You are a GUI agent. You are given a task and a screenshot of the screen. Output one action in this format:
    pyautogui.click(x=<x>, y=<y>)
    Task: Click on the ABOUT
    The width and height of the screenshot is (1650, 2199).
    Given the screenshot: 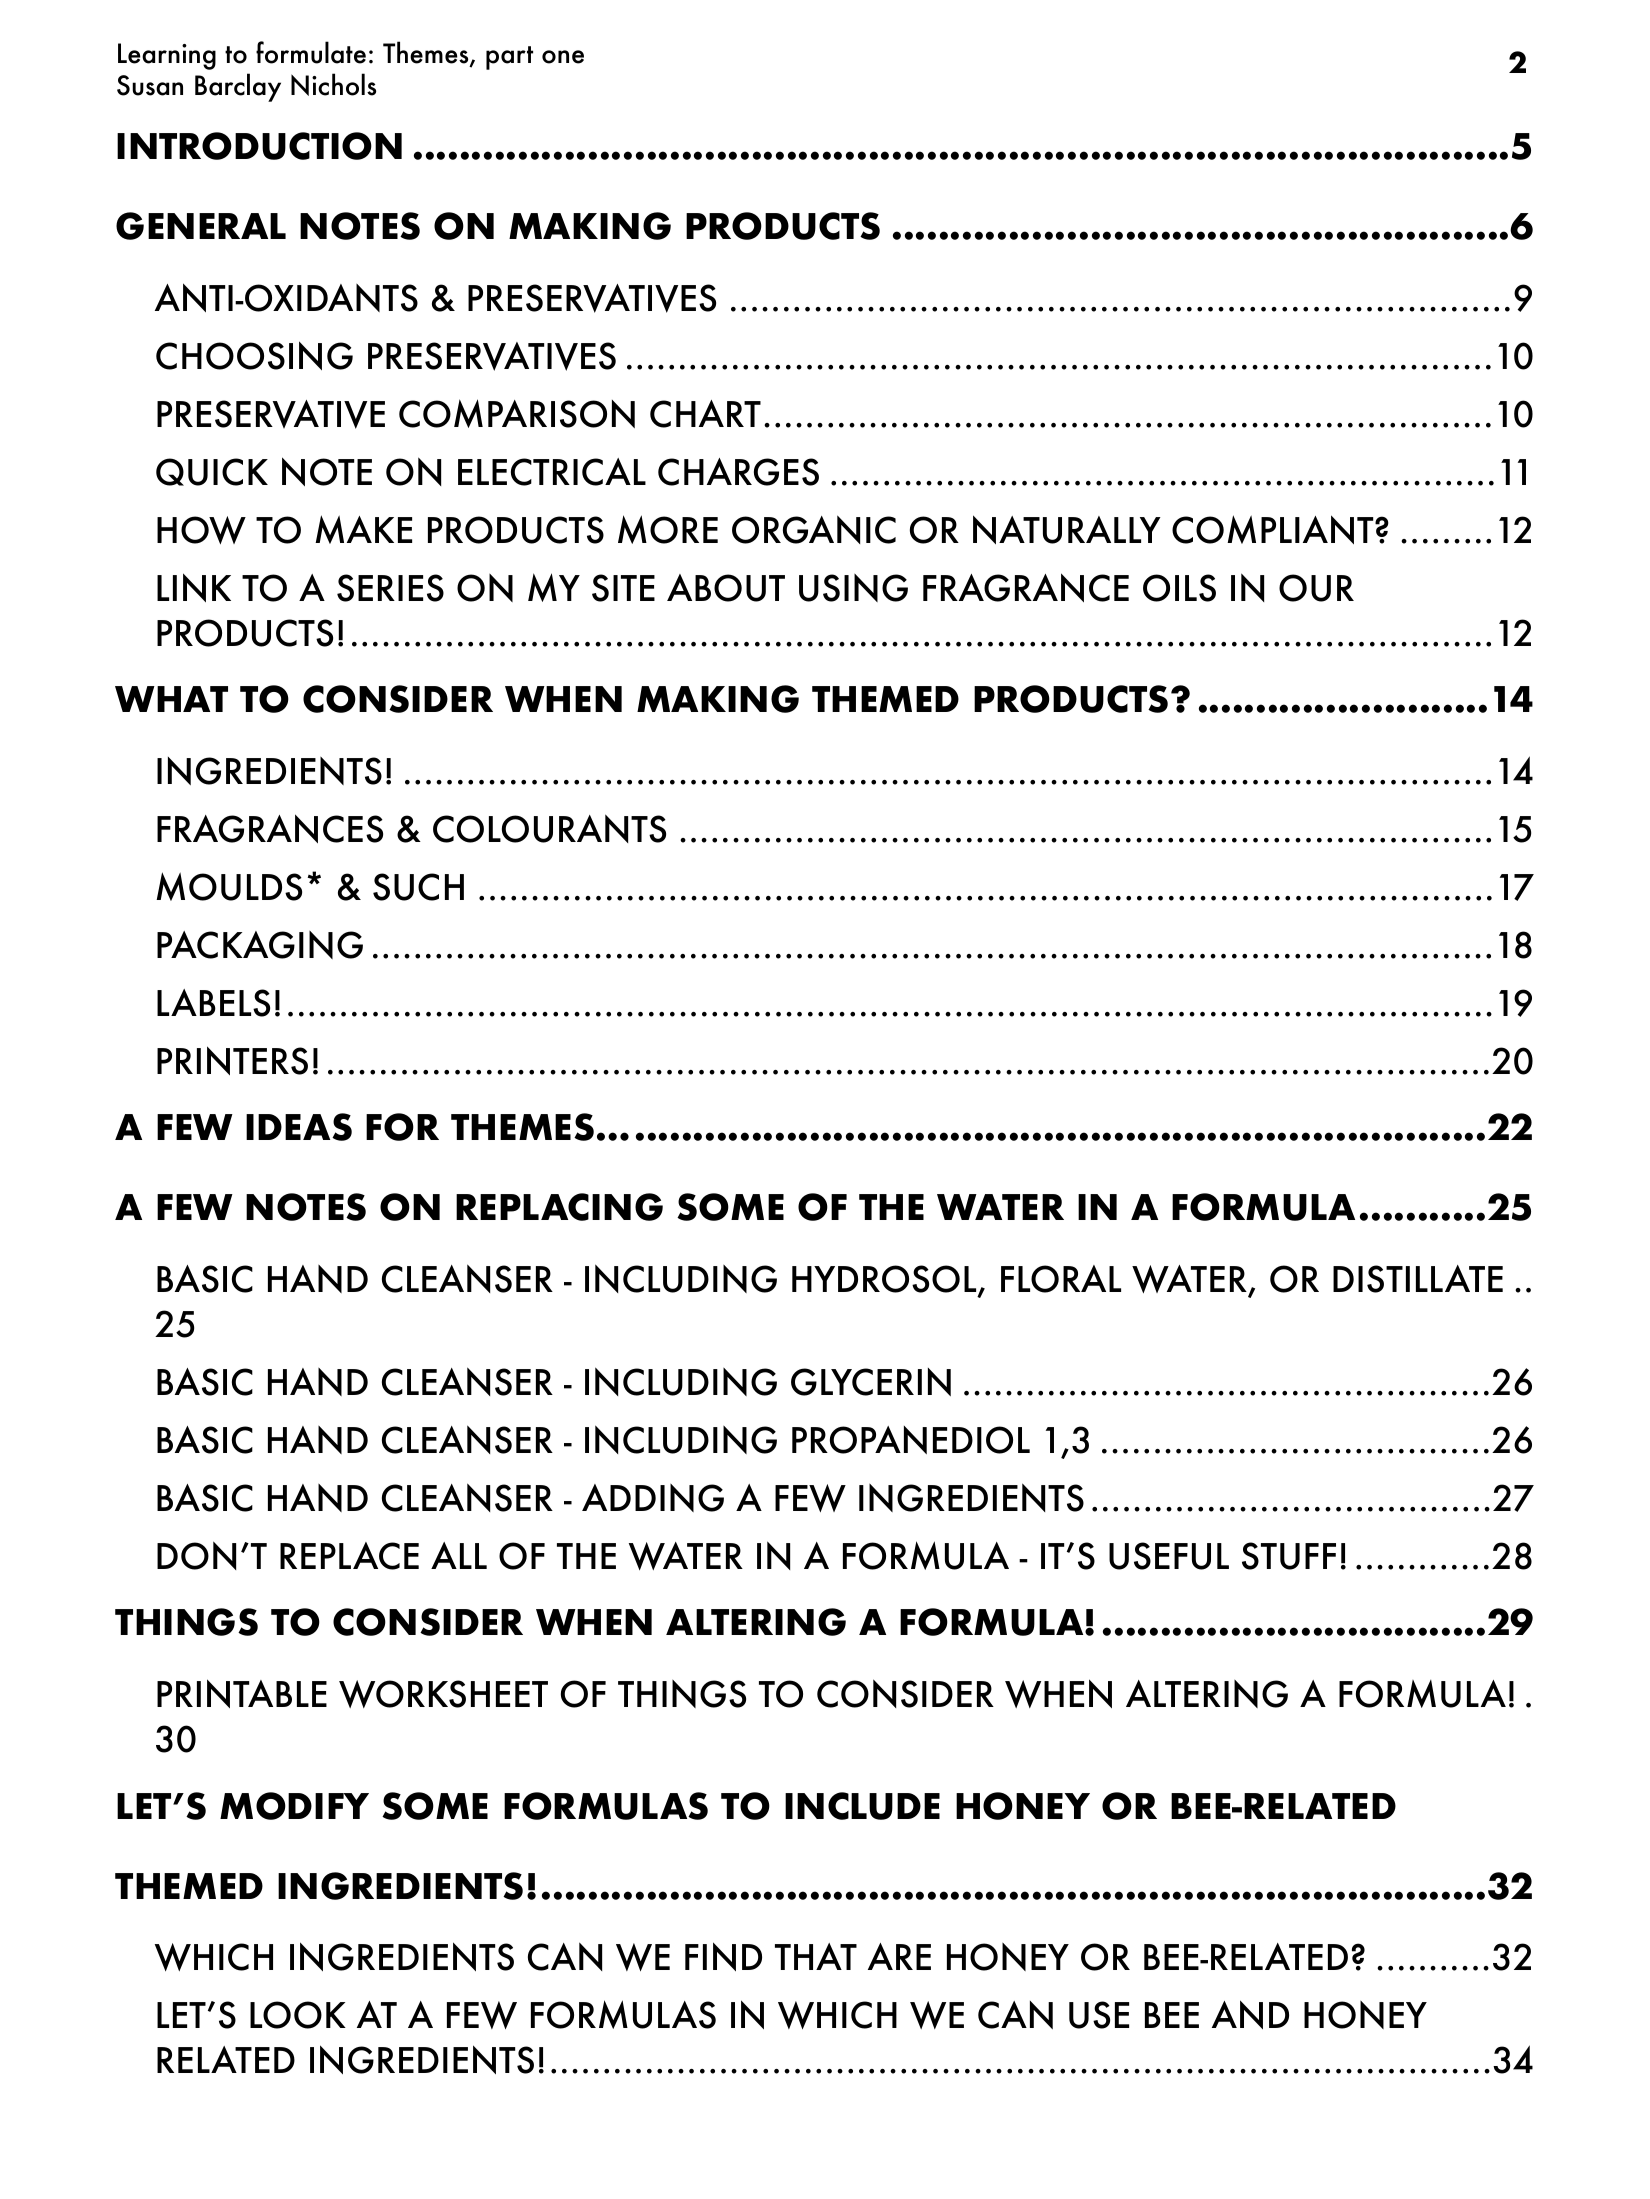 What is the action you would take?
    pyautogui.click(x=726, y=588)
